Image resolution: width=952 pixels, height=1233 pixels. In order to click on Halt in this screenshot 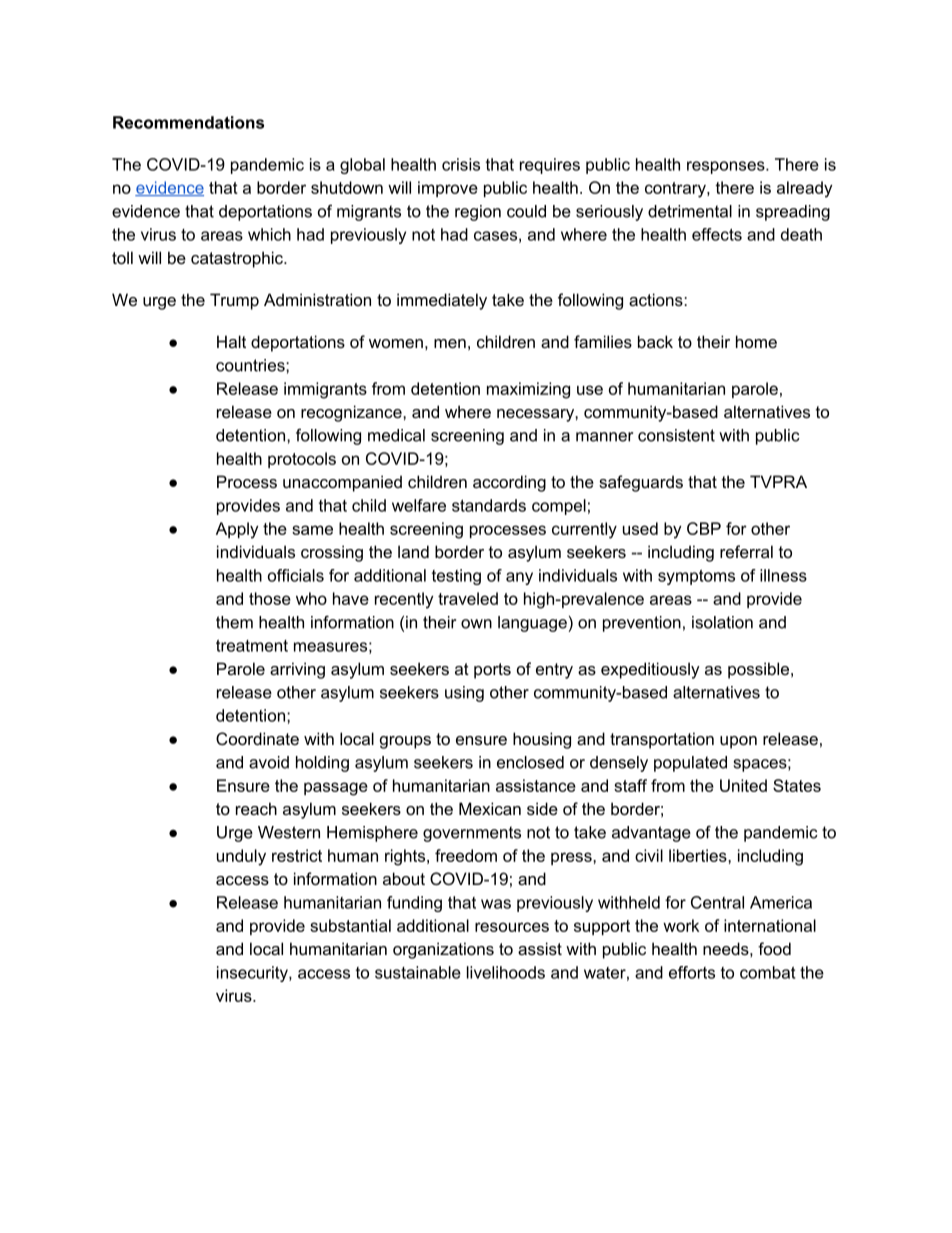, I will do `click(231, 341)`.
